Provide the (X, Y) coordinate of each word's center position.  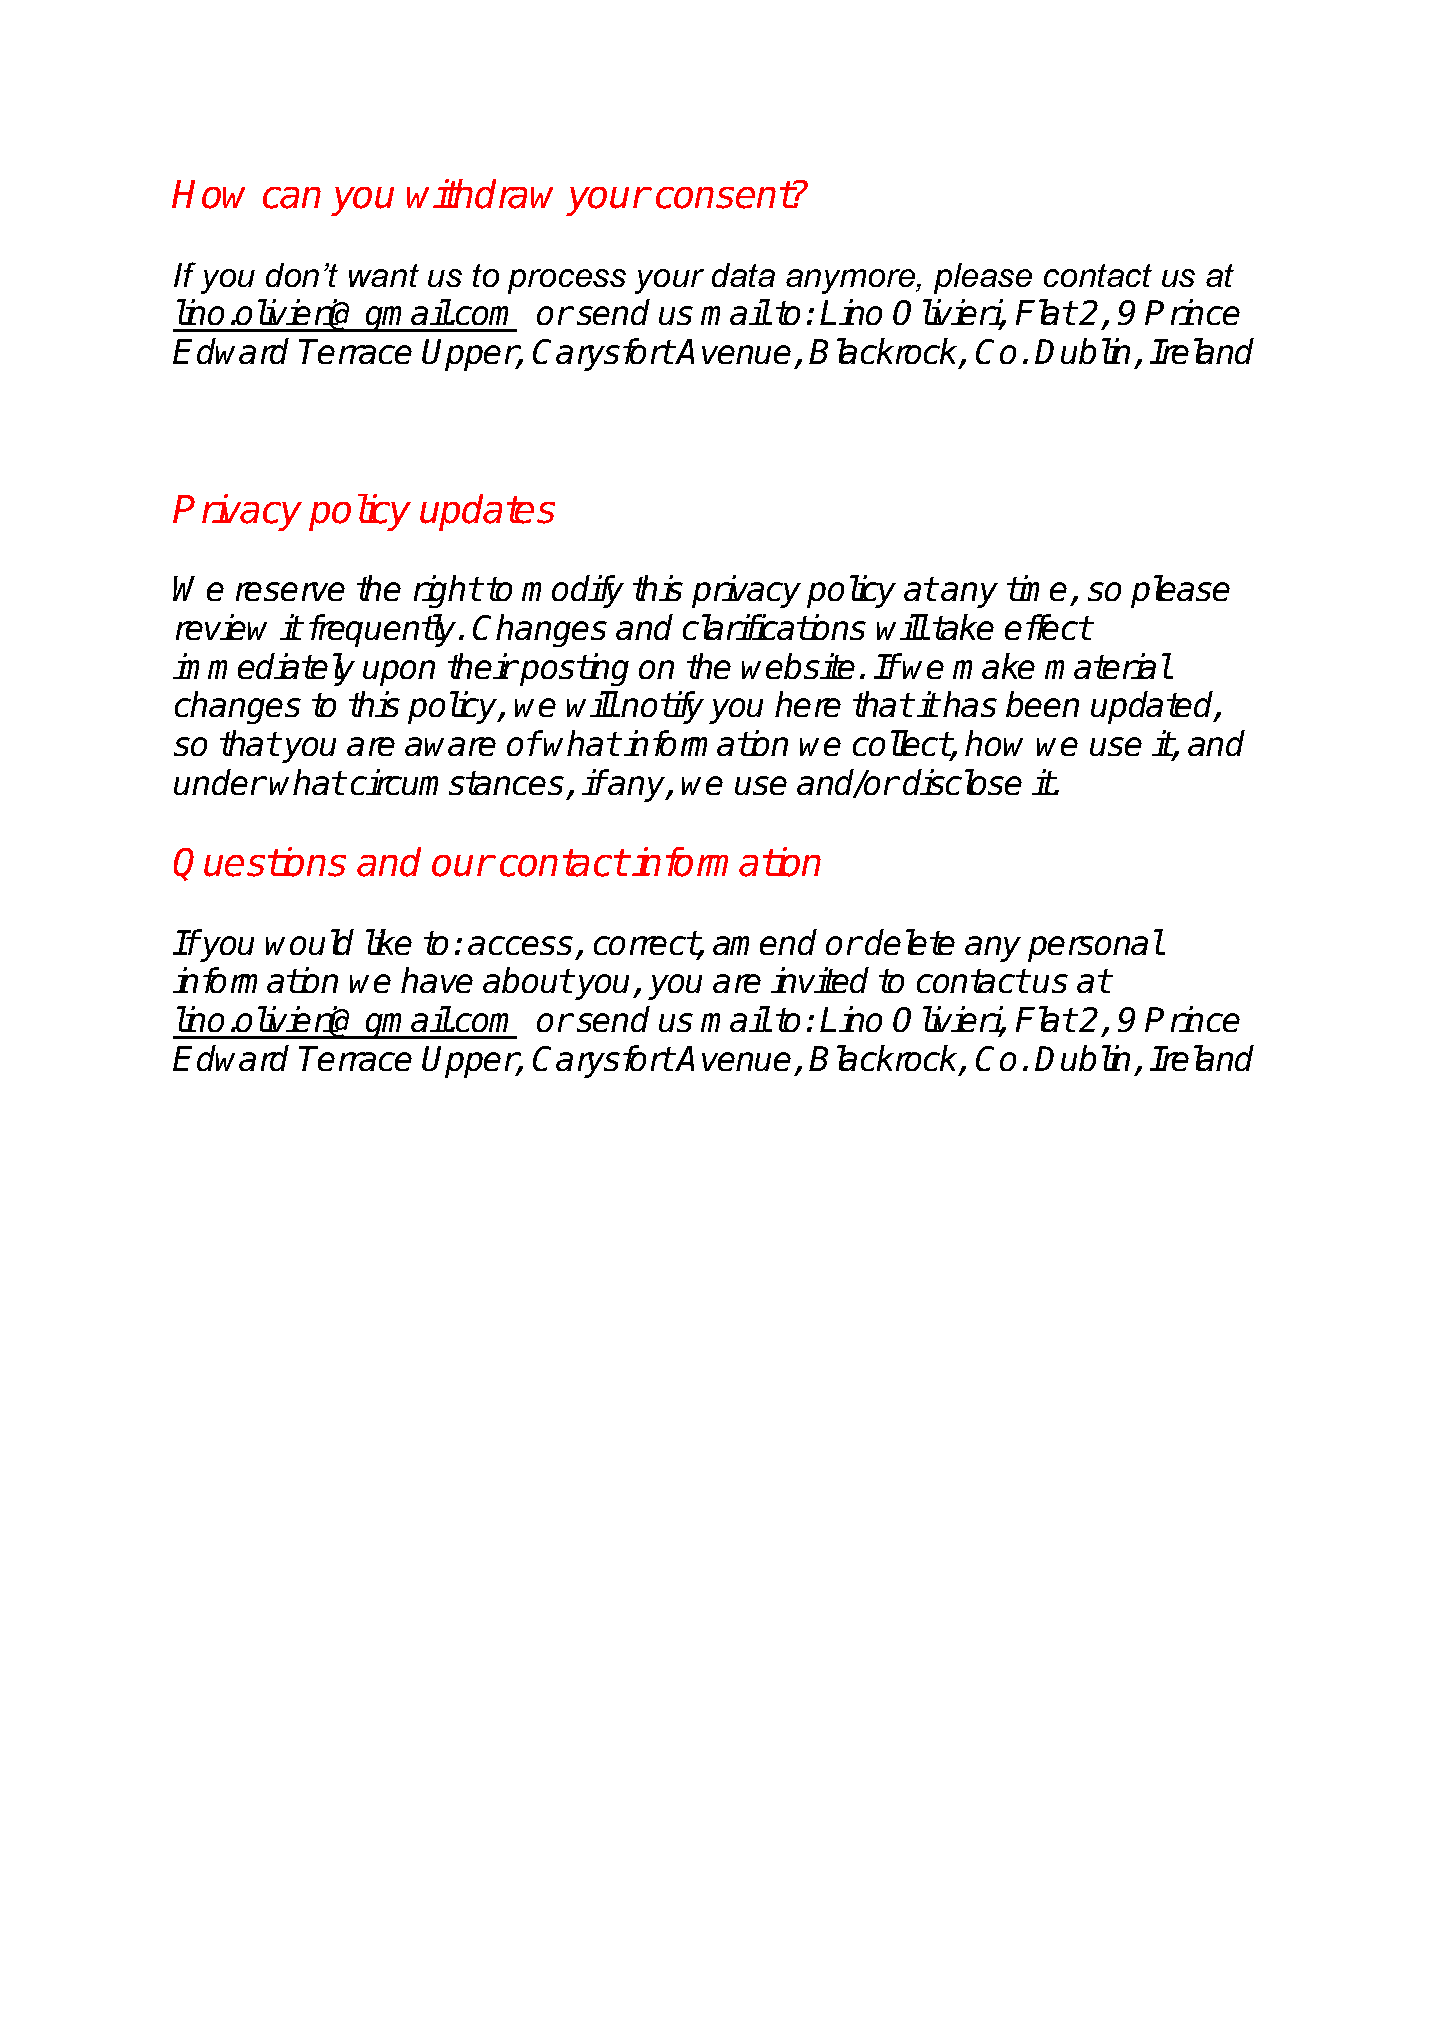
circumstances (457, 782)
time (1037, 588)
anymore (852, 281)
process (567, 281)
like (389, 942)
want (384, 275)
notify (662, 707)
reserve (290, 591)
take (963, 627)
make (994, 666)
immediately (264, 669)
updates (487, 512)
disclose (962, 782)
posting (573, 669)
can (292, 198)
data (743, 275)
